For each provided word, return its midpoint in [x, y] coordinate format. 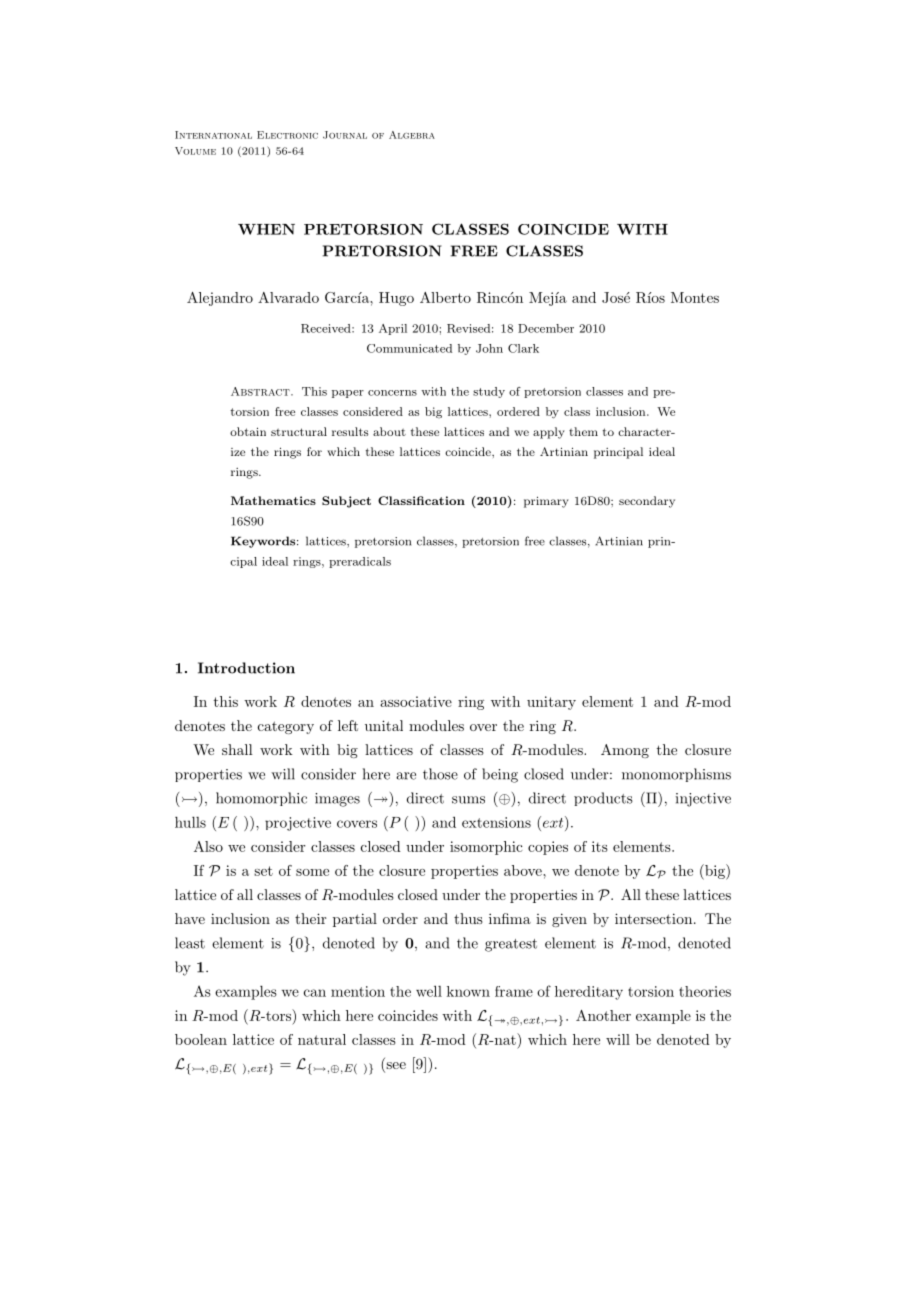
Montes [695, 297]
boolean [201, 1039]
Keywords [264, 542]
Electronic [287, 135]
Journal [345, 135]
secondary [647, 502]
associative [416, 701]
